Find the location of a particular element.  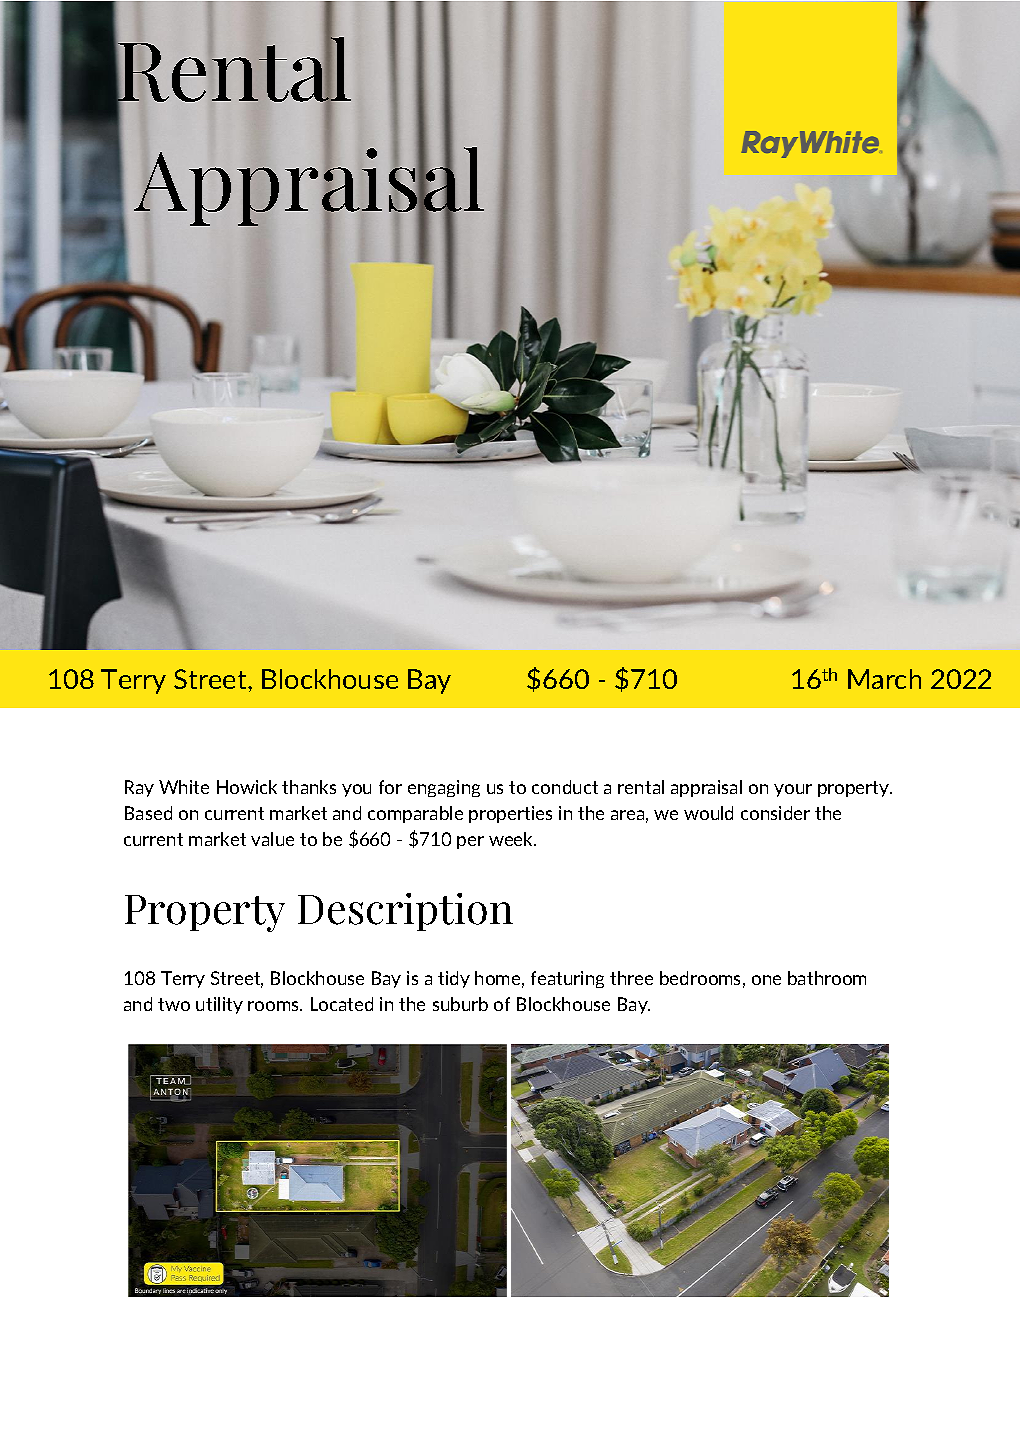

consider is located at coordinates (775, 813).
